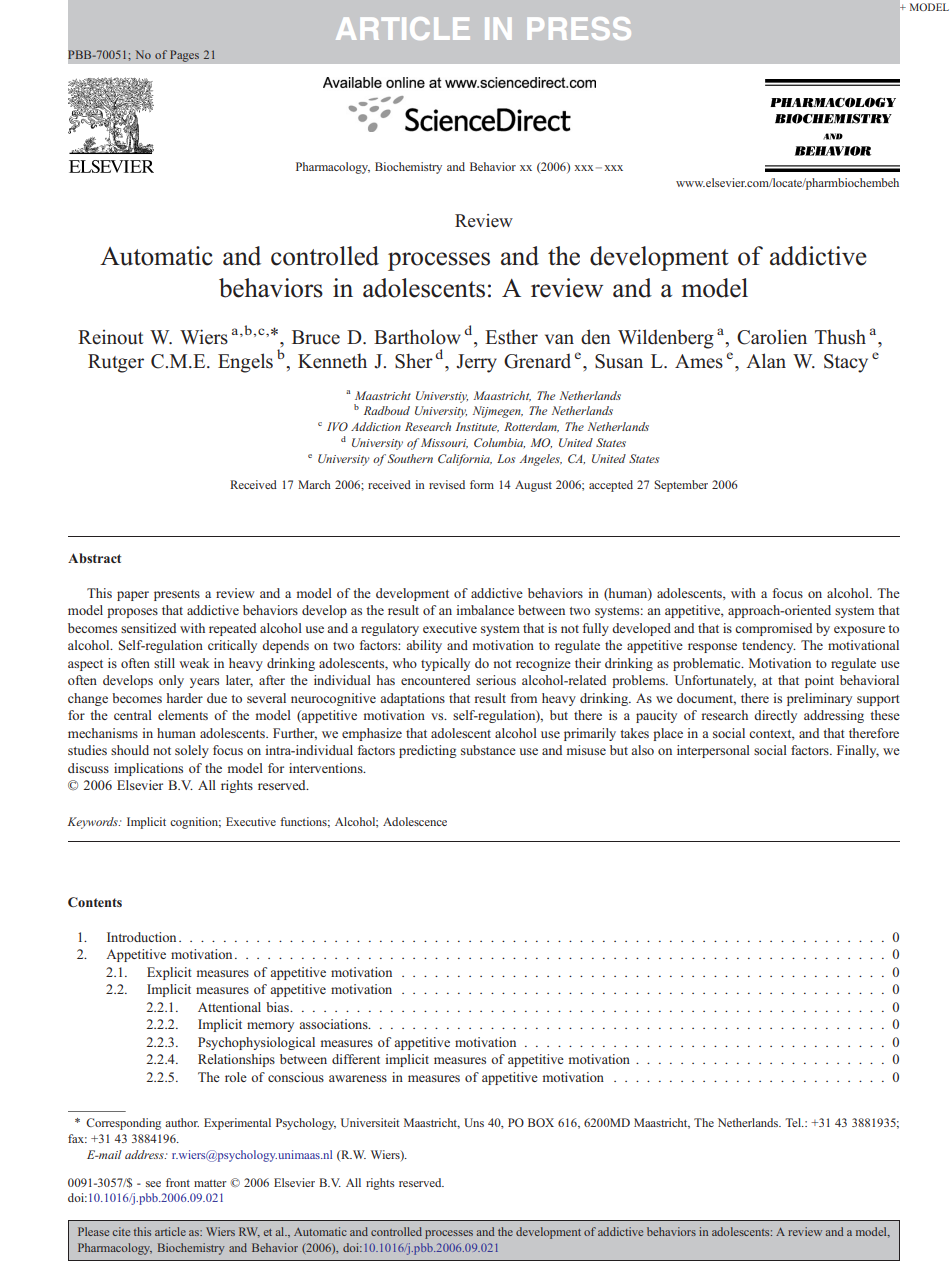  What do you see at coordinates (476, 363) in the screenshot?
I see `Jerry` at bounding box center [476, 363].
